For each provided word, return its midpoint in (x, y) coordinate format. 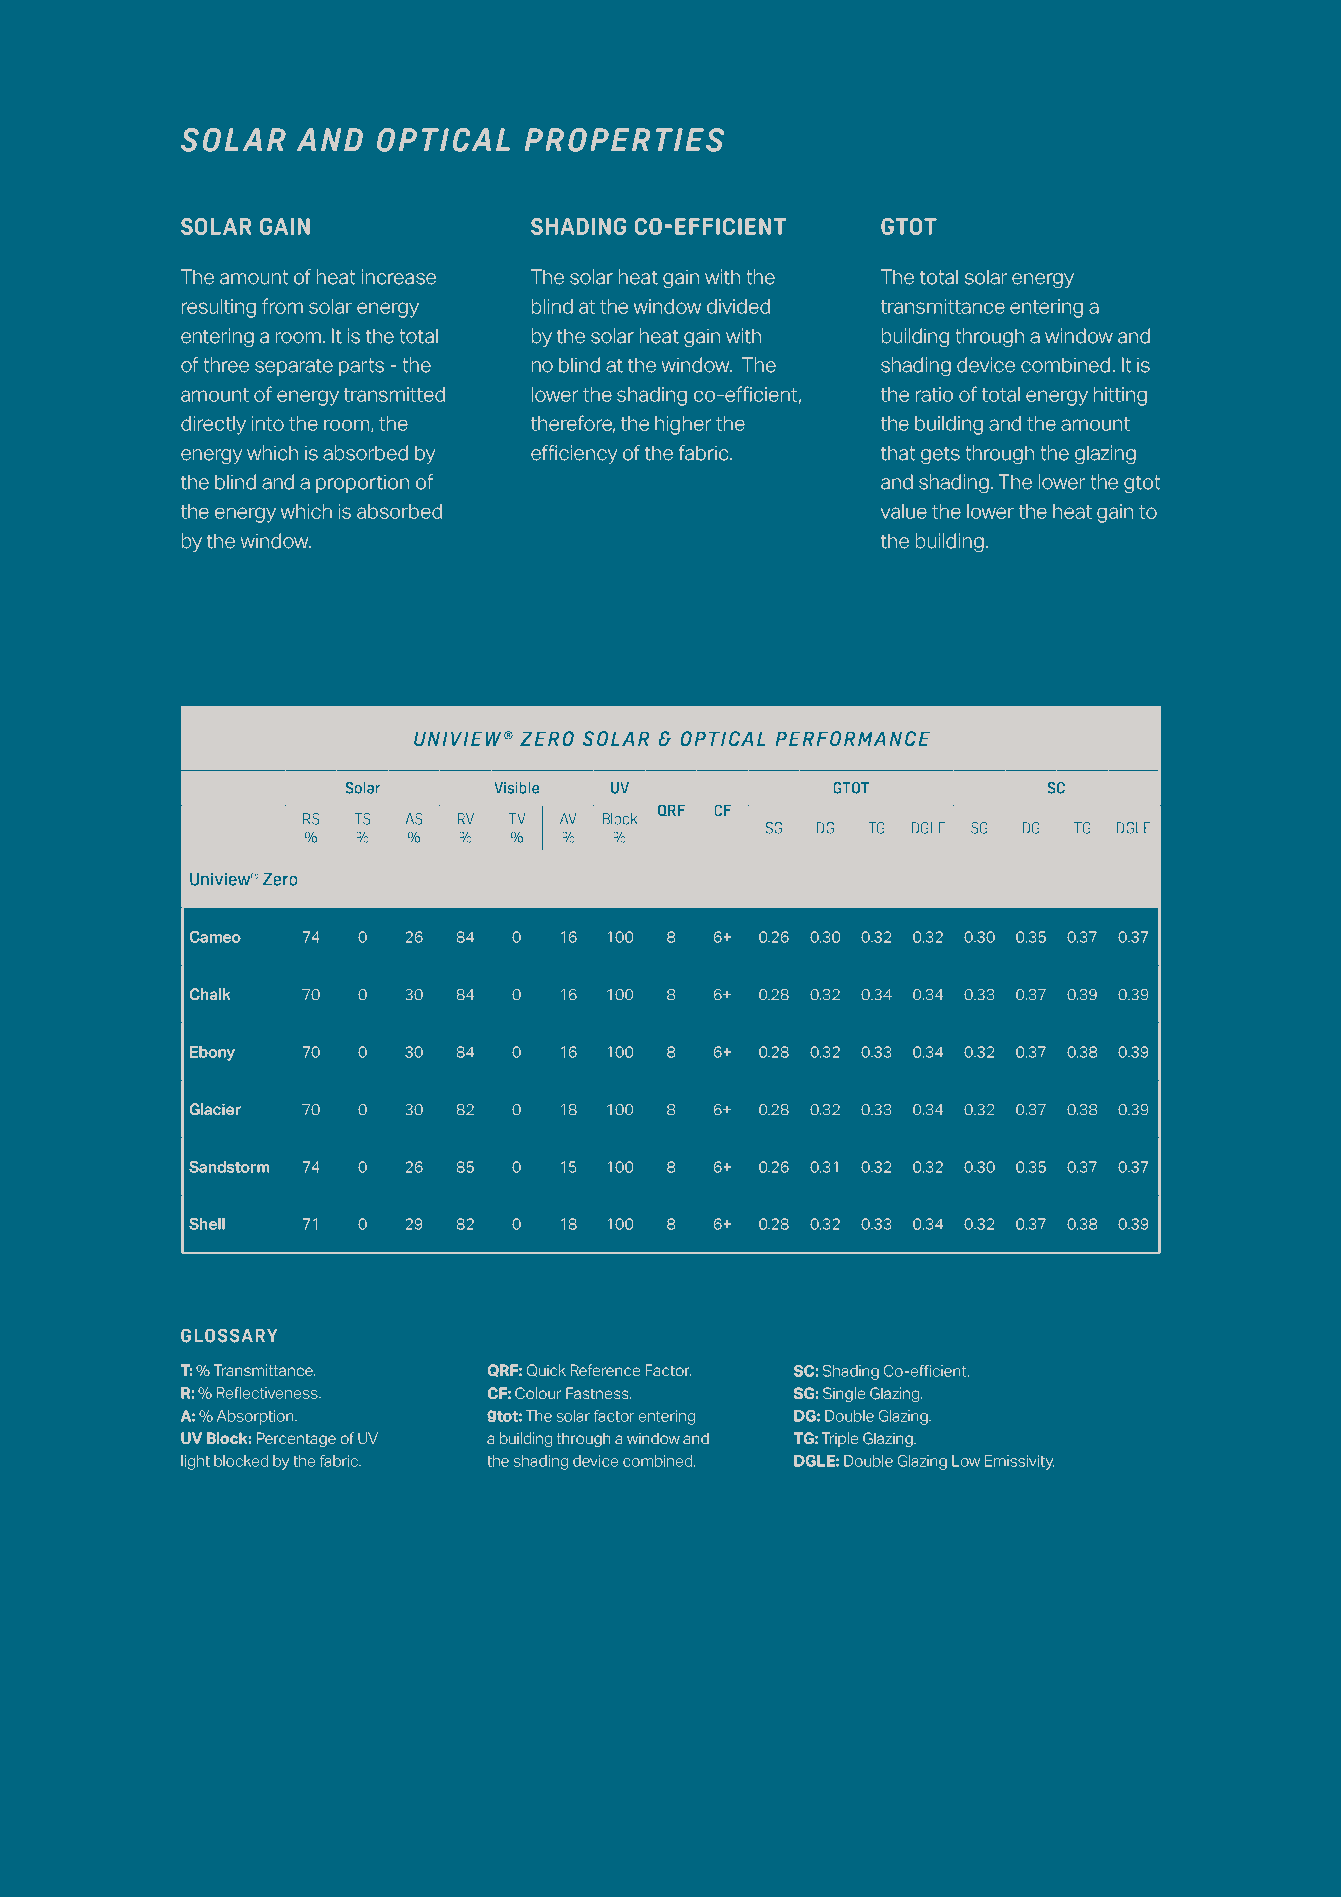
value (904, 511)
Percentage (296, 1439)
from (282, 306)
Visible (516, 788)
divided (738, 306)
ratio (934, 394)
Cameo (215, 937)
